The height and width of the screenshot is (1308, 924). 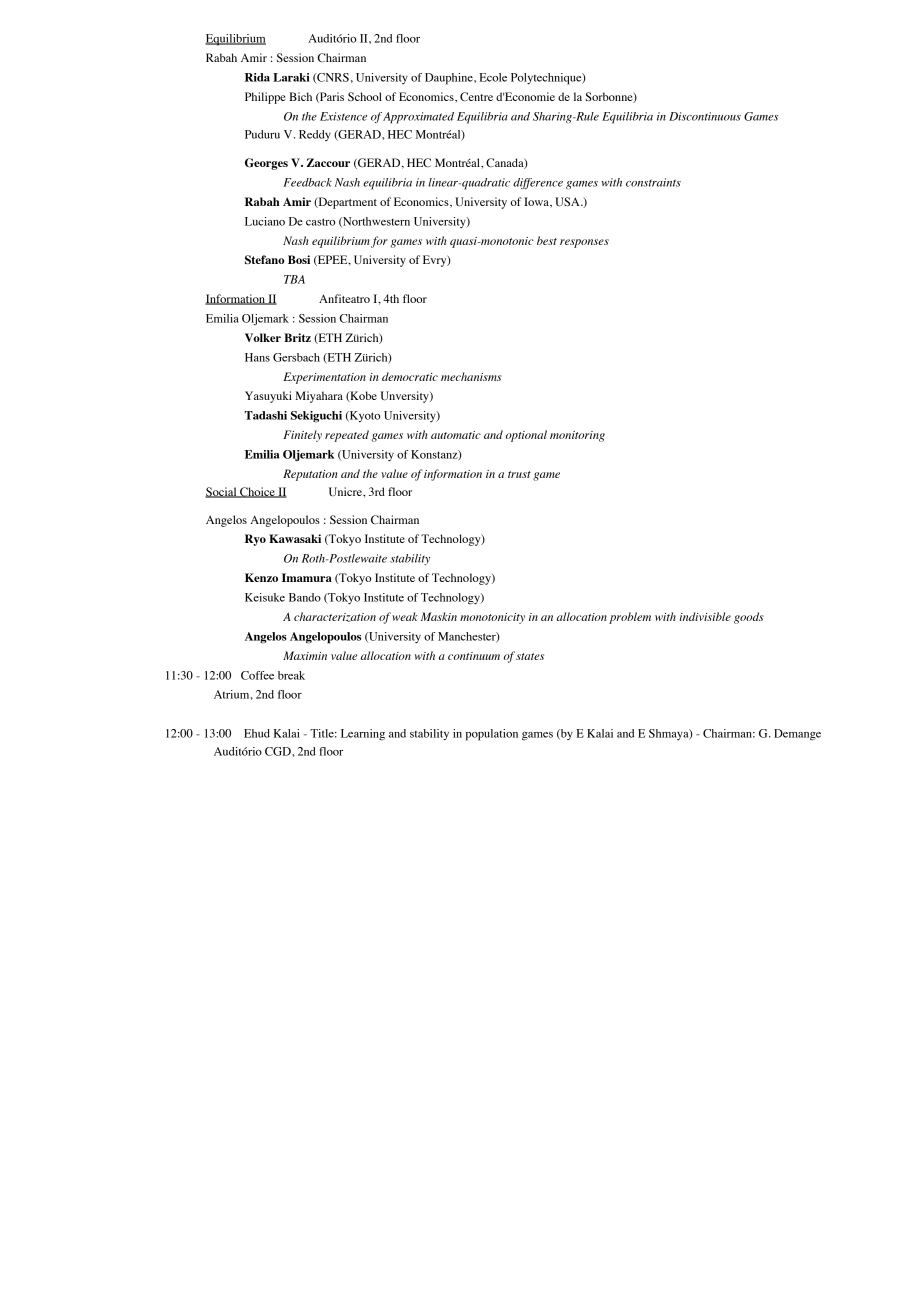 I want to click on TBA, so click(x=294, y=279).
